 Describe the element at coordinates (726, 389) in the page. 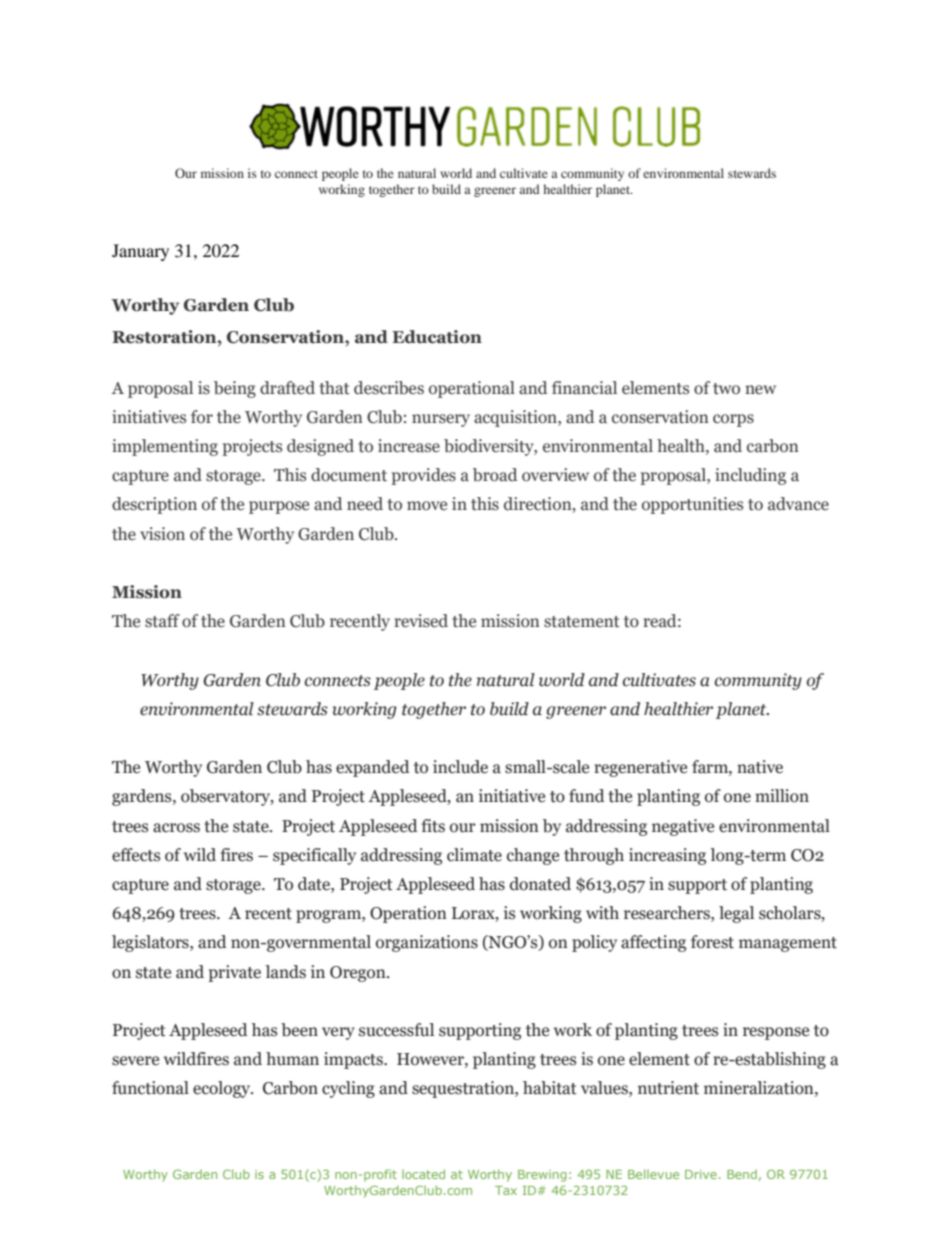

I see `two` at that location.
